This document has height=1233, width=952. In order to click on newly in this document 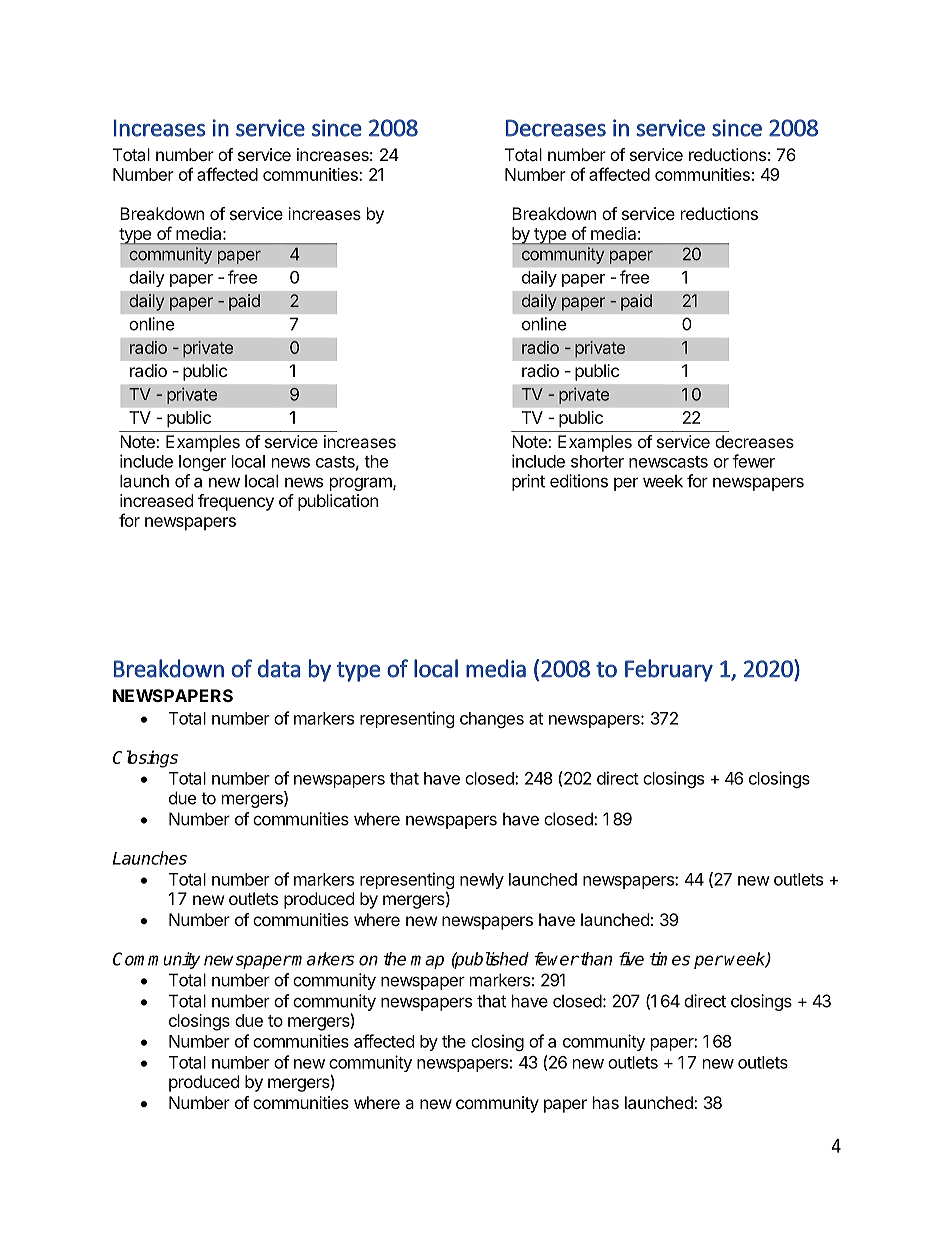, I will do `click(482, 881)`.
